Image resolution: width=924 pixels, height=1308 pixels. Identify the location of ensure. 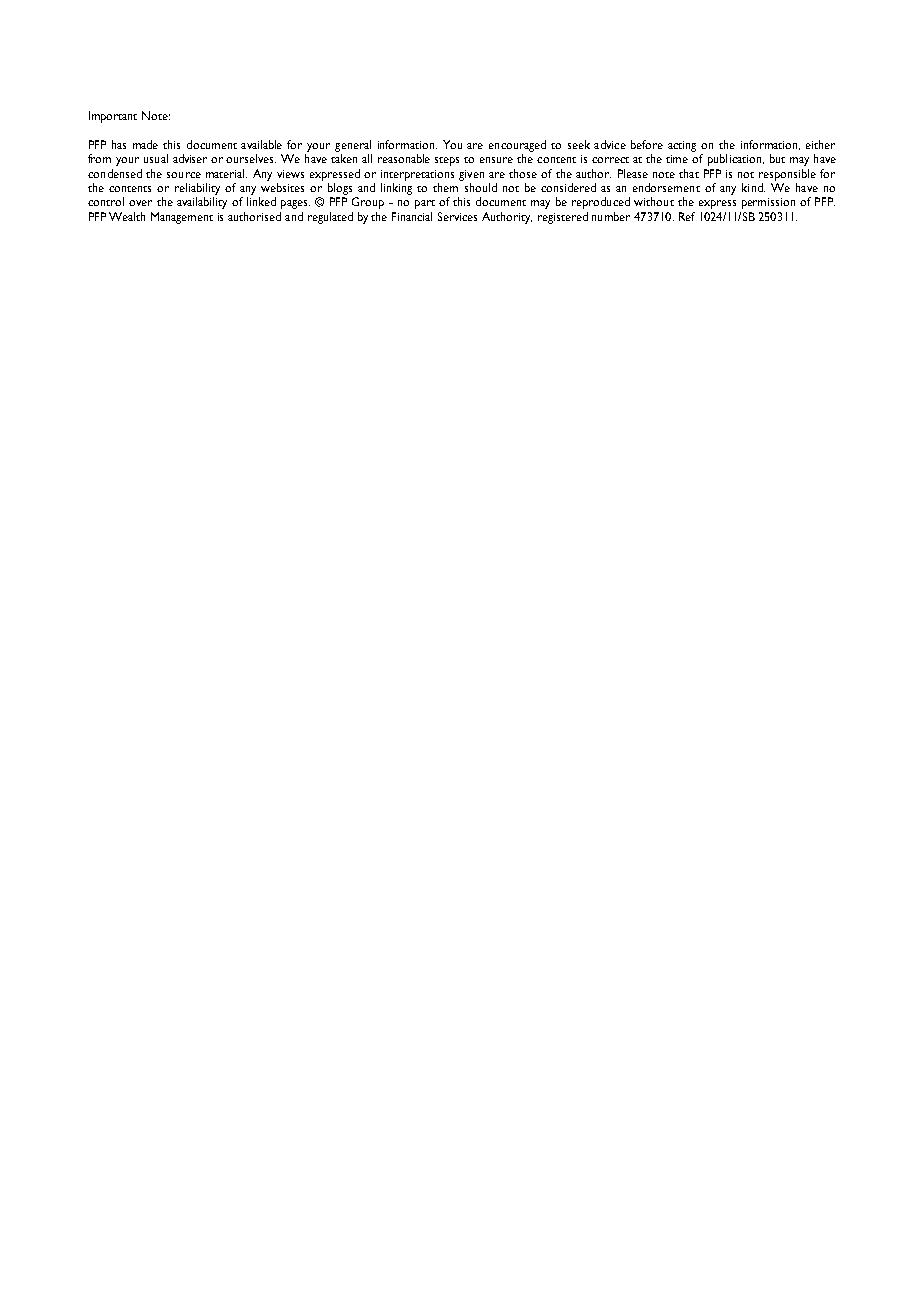
(496, 160).
